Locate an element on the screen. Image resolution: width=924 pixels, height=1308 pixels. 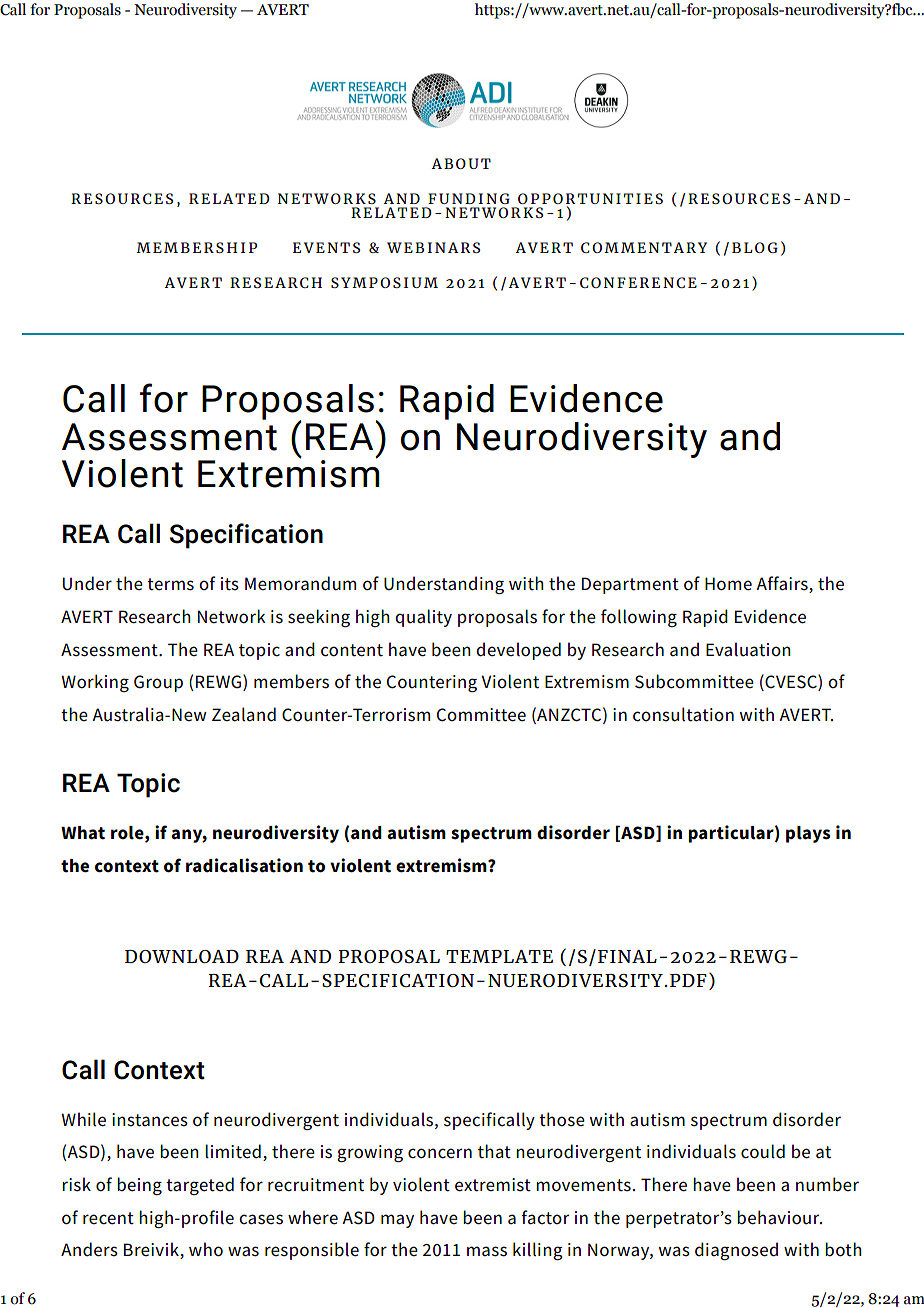
consultation is located at coordinates (683, 714).
